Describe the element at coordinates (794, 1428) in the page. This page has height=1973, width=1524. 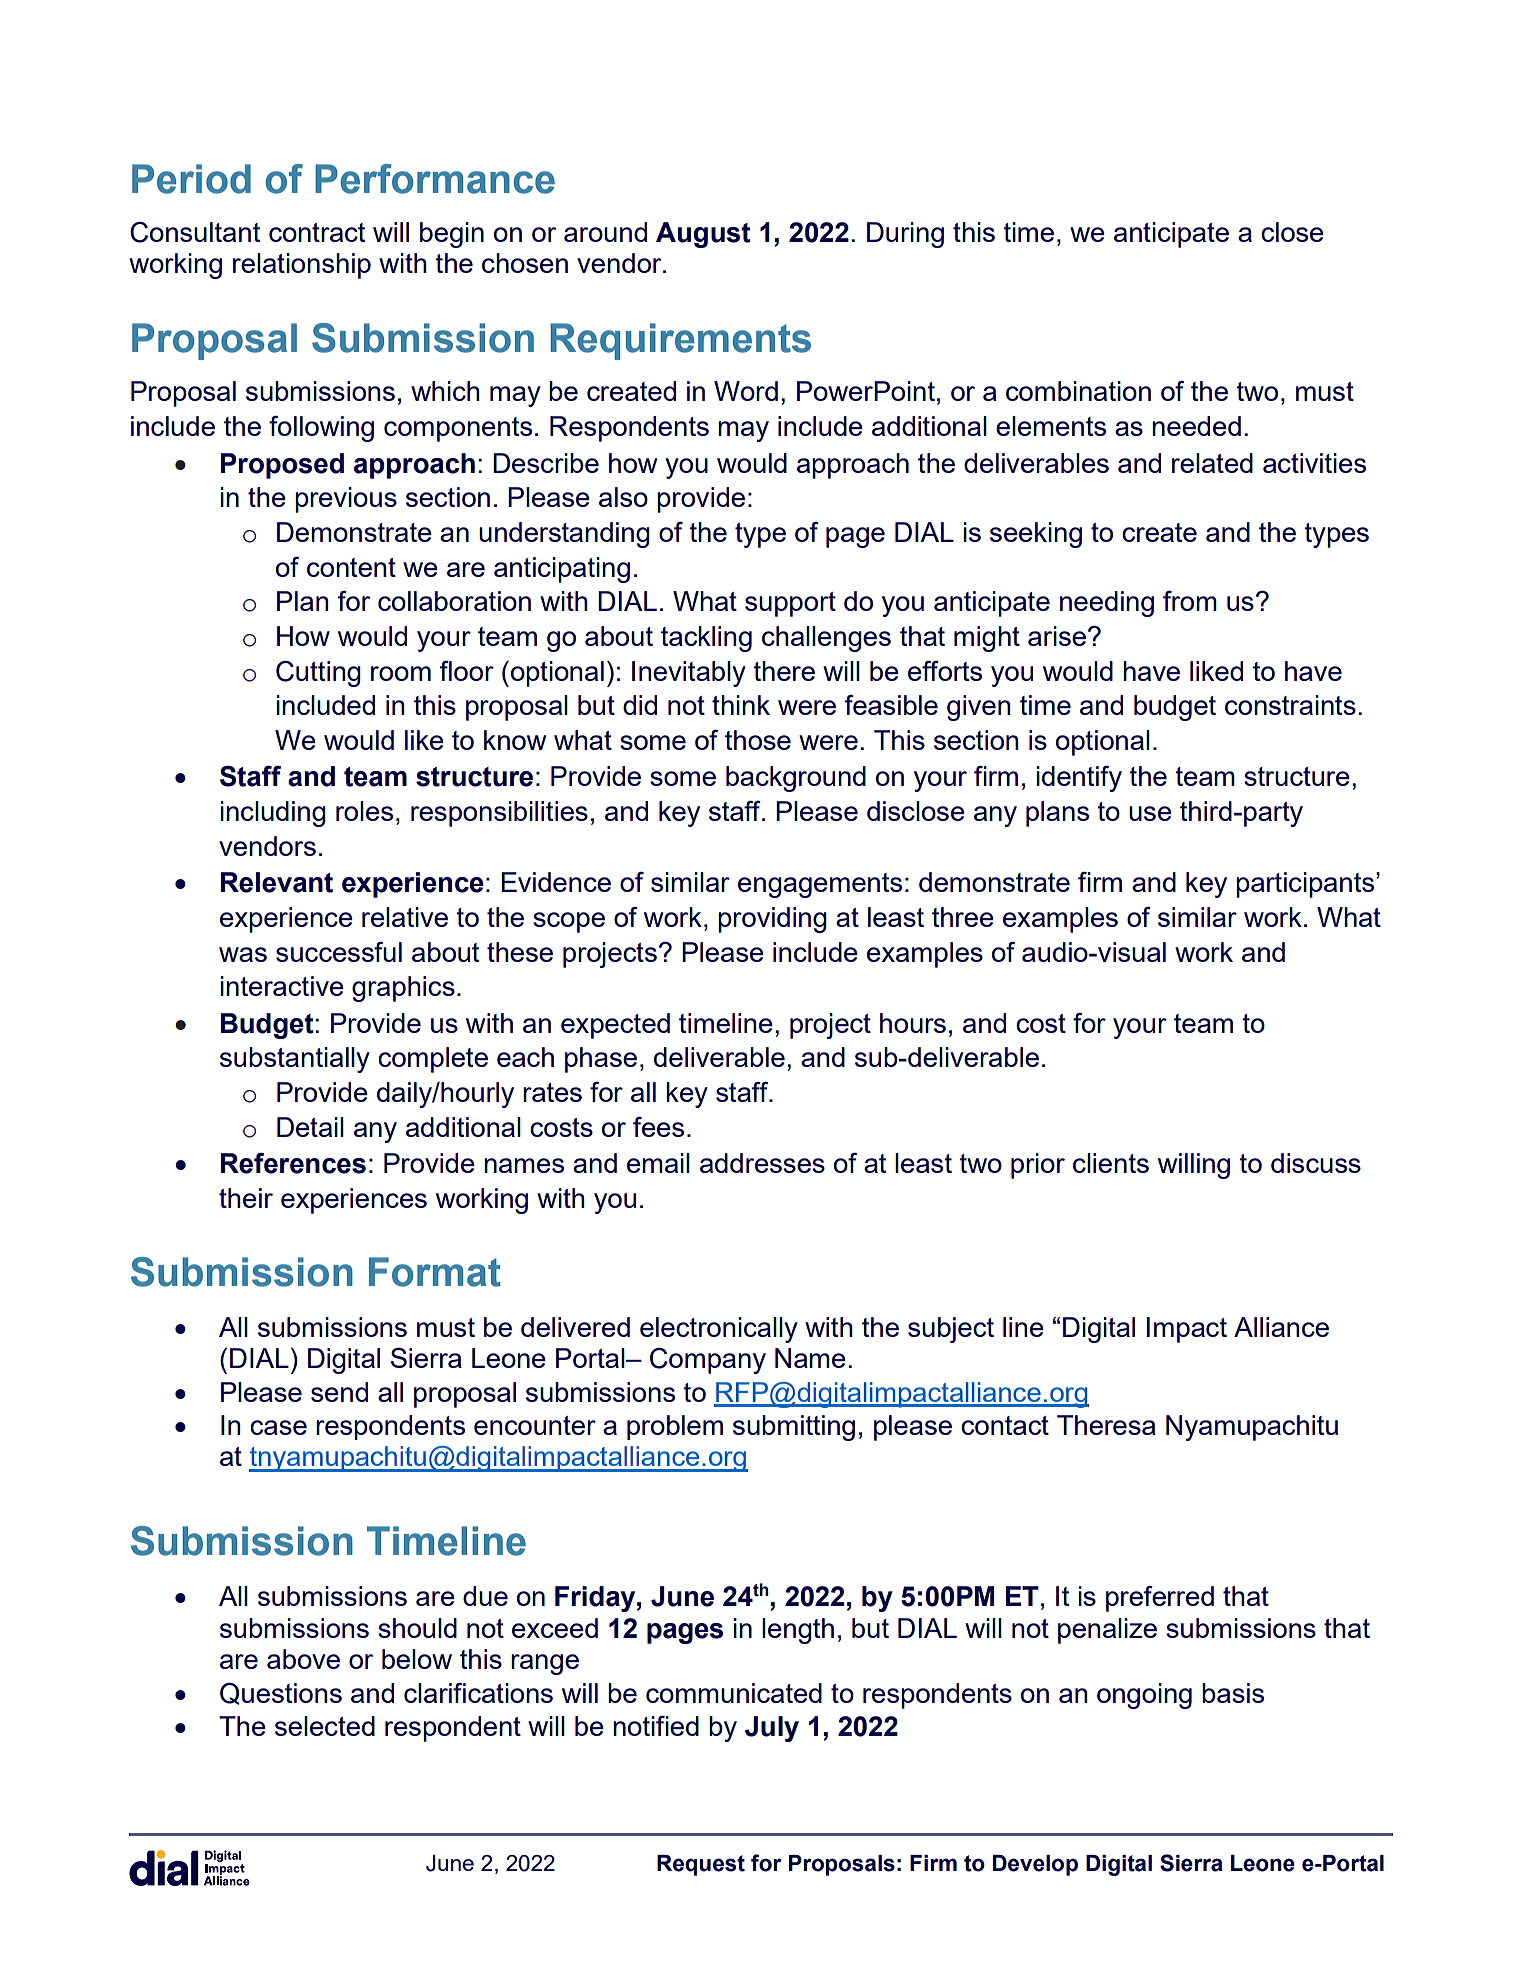
I see `submitting` at that location.
